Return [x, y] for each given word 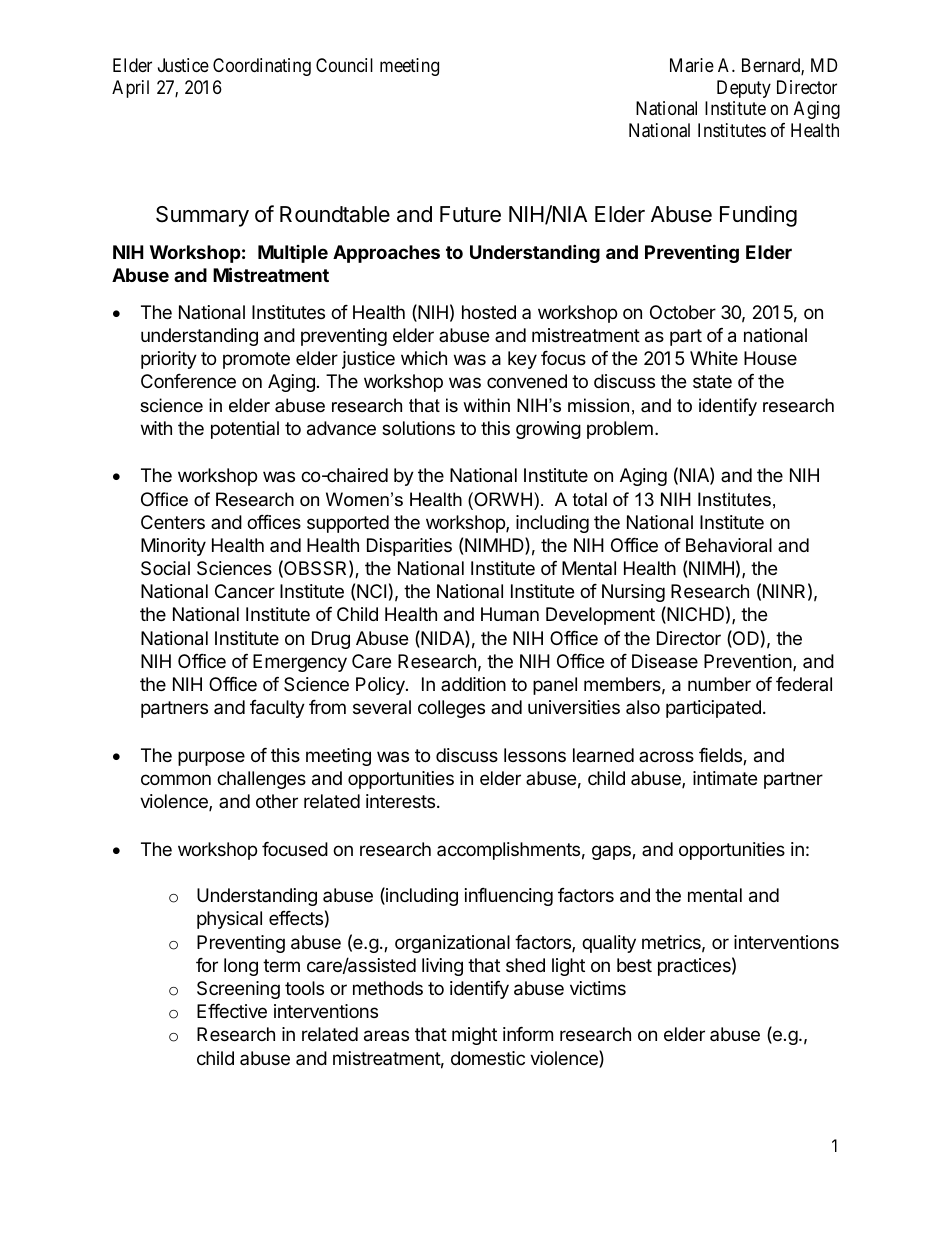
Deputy [744, 89]
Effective [232, 1011]
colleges [451, 709]
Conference [188, 381]
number [719, 684]
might [474, 1036]
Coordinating [262, 67]
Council [344, 65]
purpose [211, 758]
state [712, 382]
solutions [418, 428]
